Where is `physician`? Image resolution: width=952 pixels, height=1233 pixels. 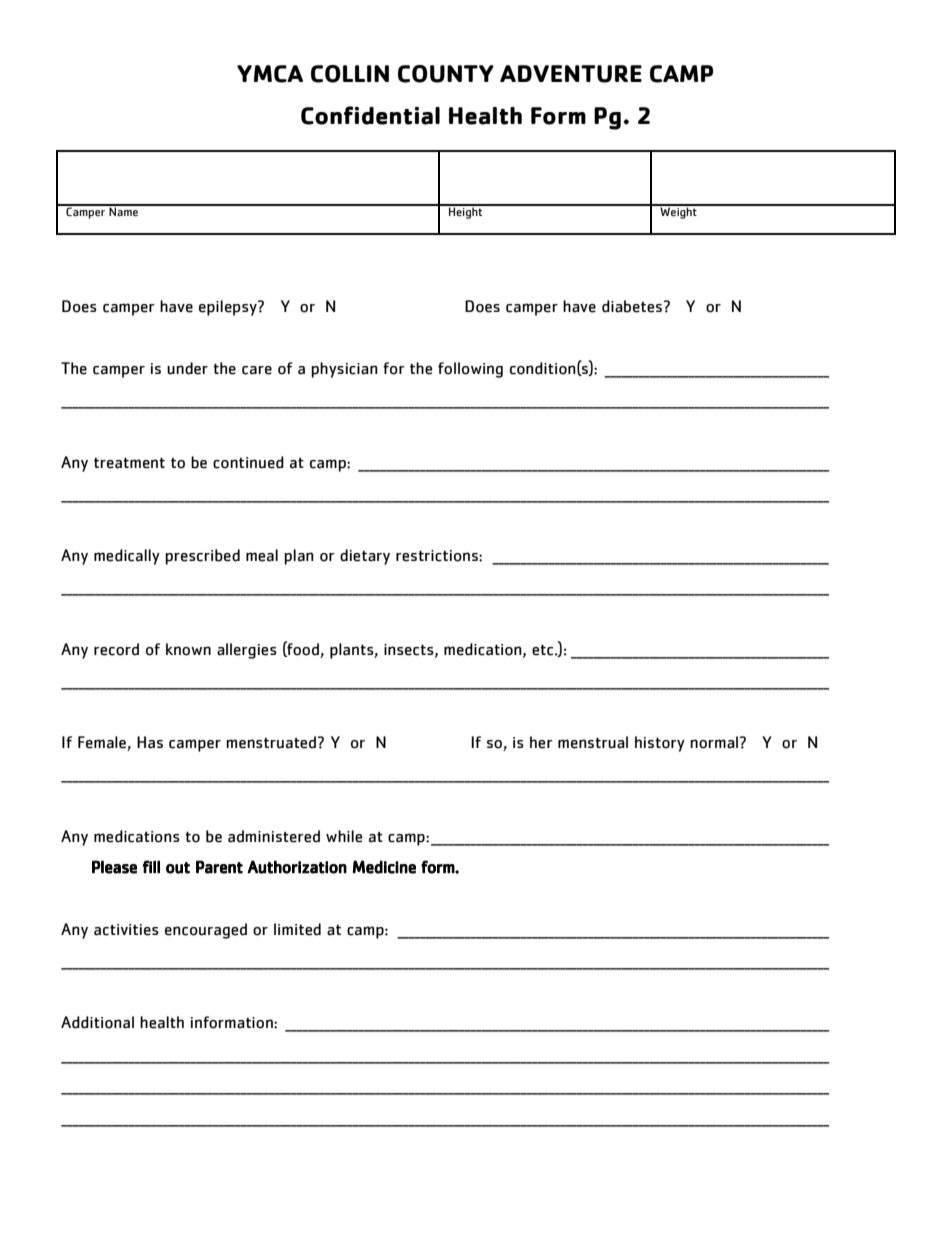 physician is located at coordinates (344, 370).
